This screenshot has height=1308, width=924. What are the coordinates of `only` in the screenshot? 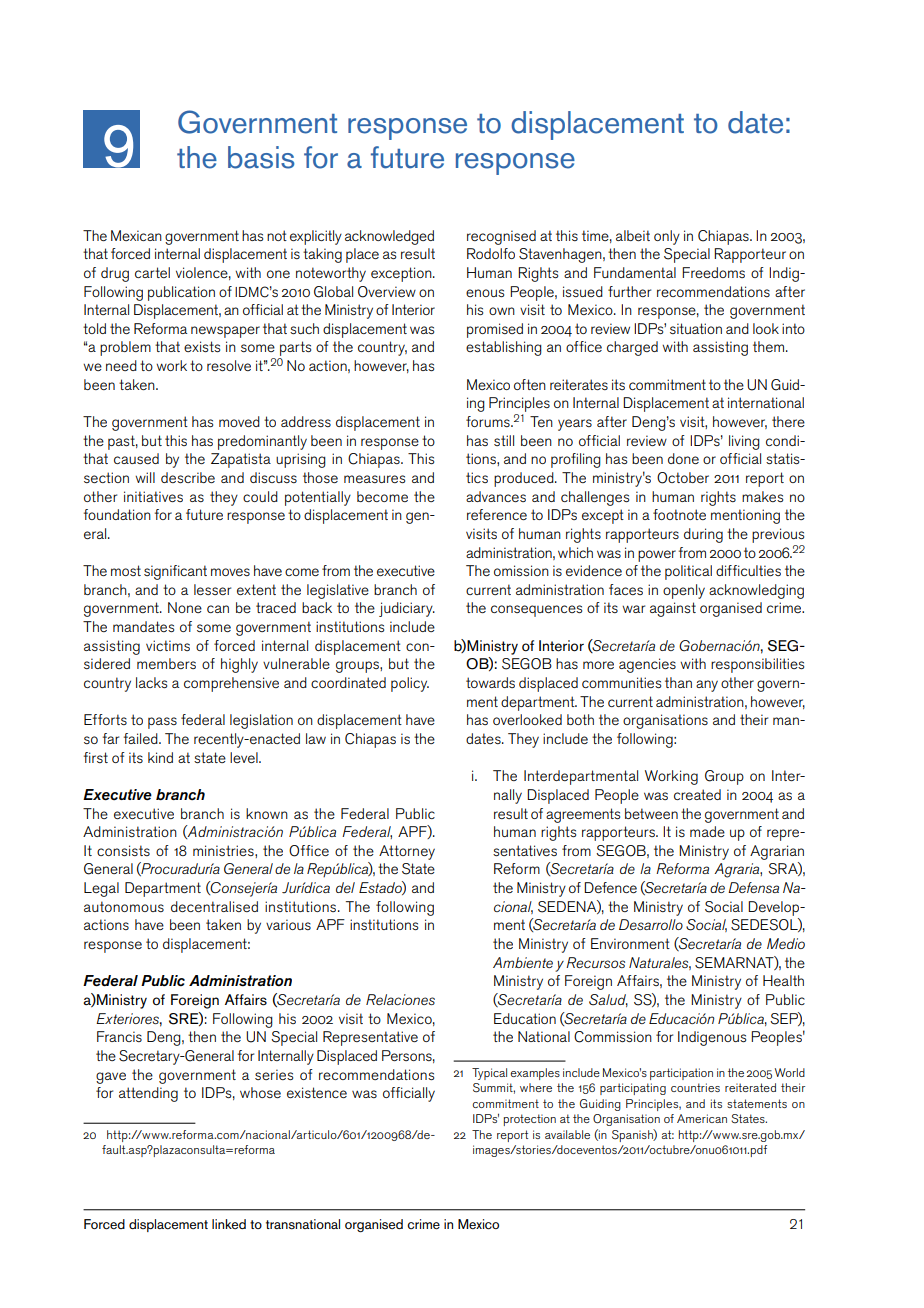 It's located at (667, 237).
